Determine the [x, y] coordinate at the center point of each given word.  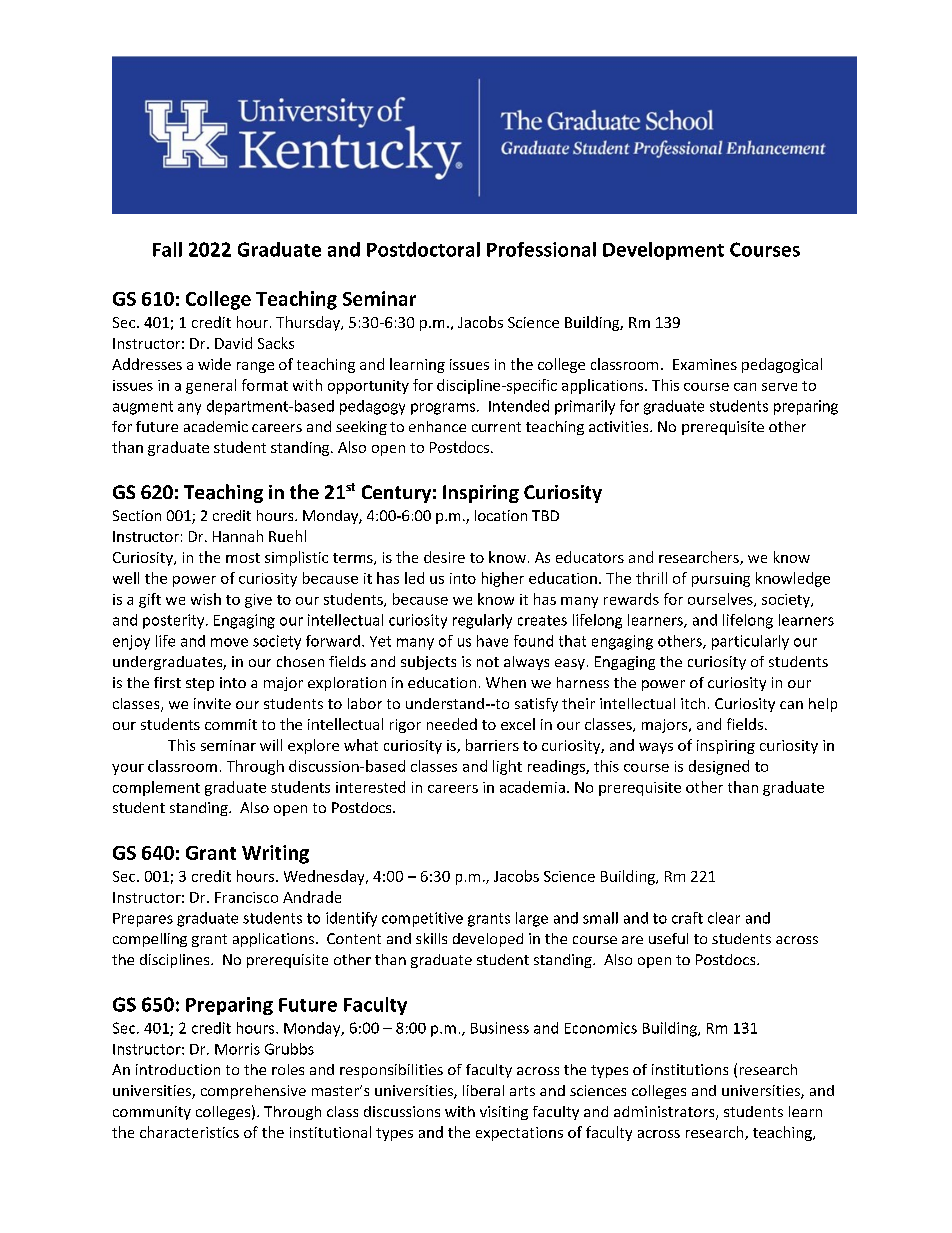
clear [724, 918]
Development [663, 251]
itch [693, 703]
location [501, 515]
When [506, 682]
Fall [167, 249]
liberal [483, 1090]
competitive [422, 919]
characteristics [189, 1132]
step [200, 684]
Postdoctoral [423, 249]
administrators [665, 1113]
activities [620, 426]
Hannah [238, 536]
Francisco [246, 897]
